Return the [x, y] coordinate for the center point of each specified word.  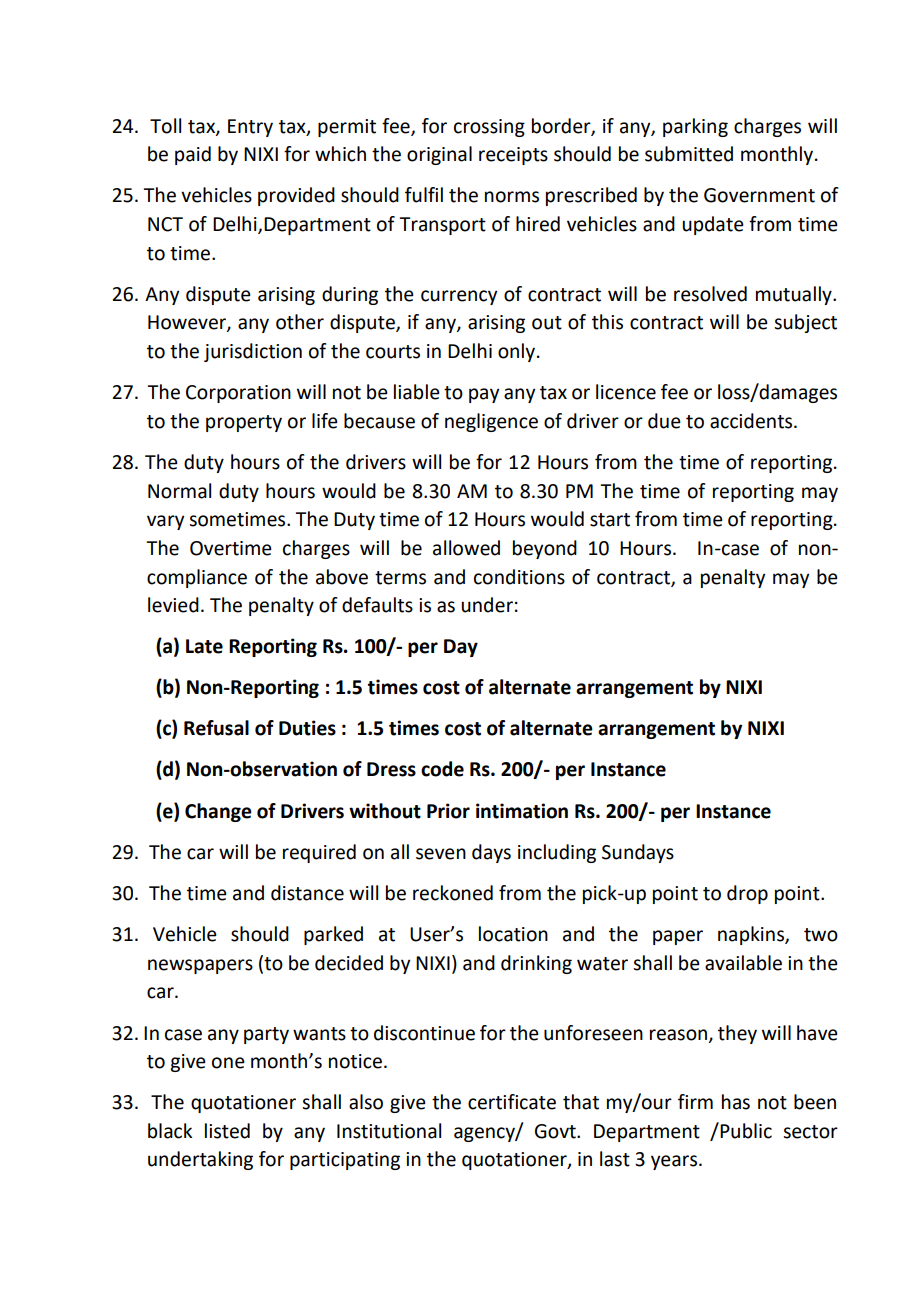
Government [759, 195]
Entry [250, 128]
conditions [519, 577]
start [610, 520]
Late [204, 646]
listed [227, 1131]
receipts [513, 156]
